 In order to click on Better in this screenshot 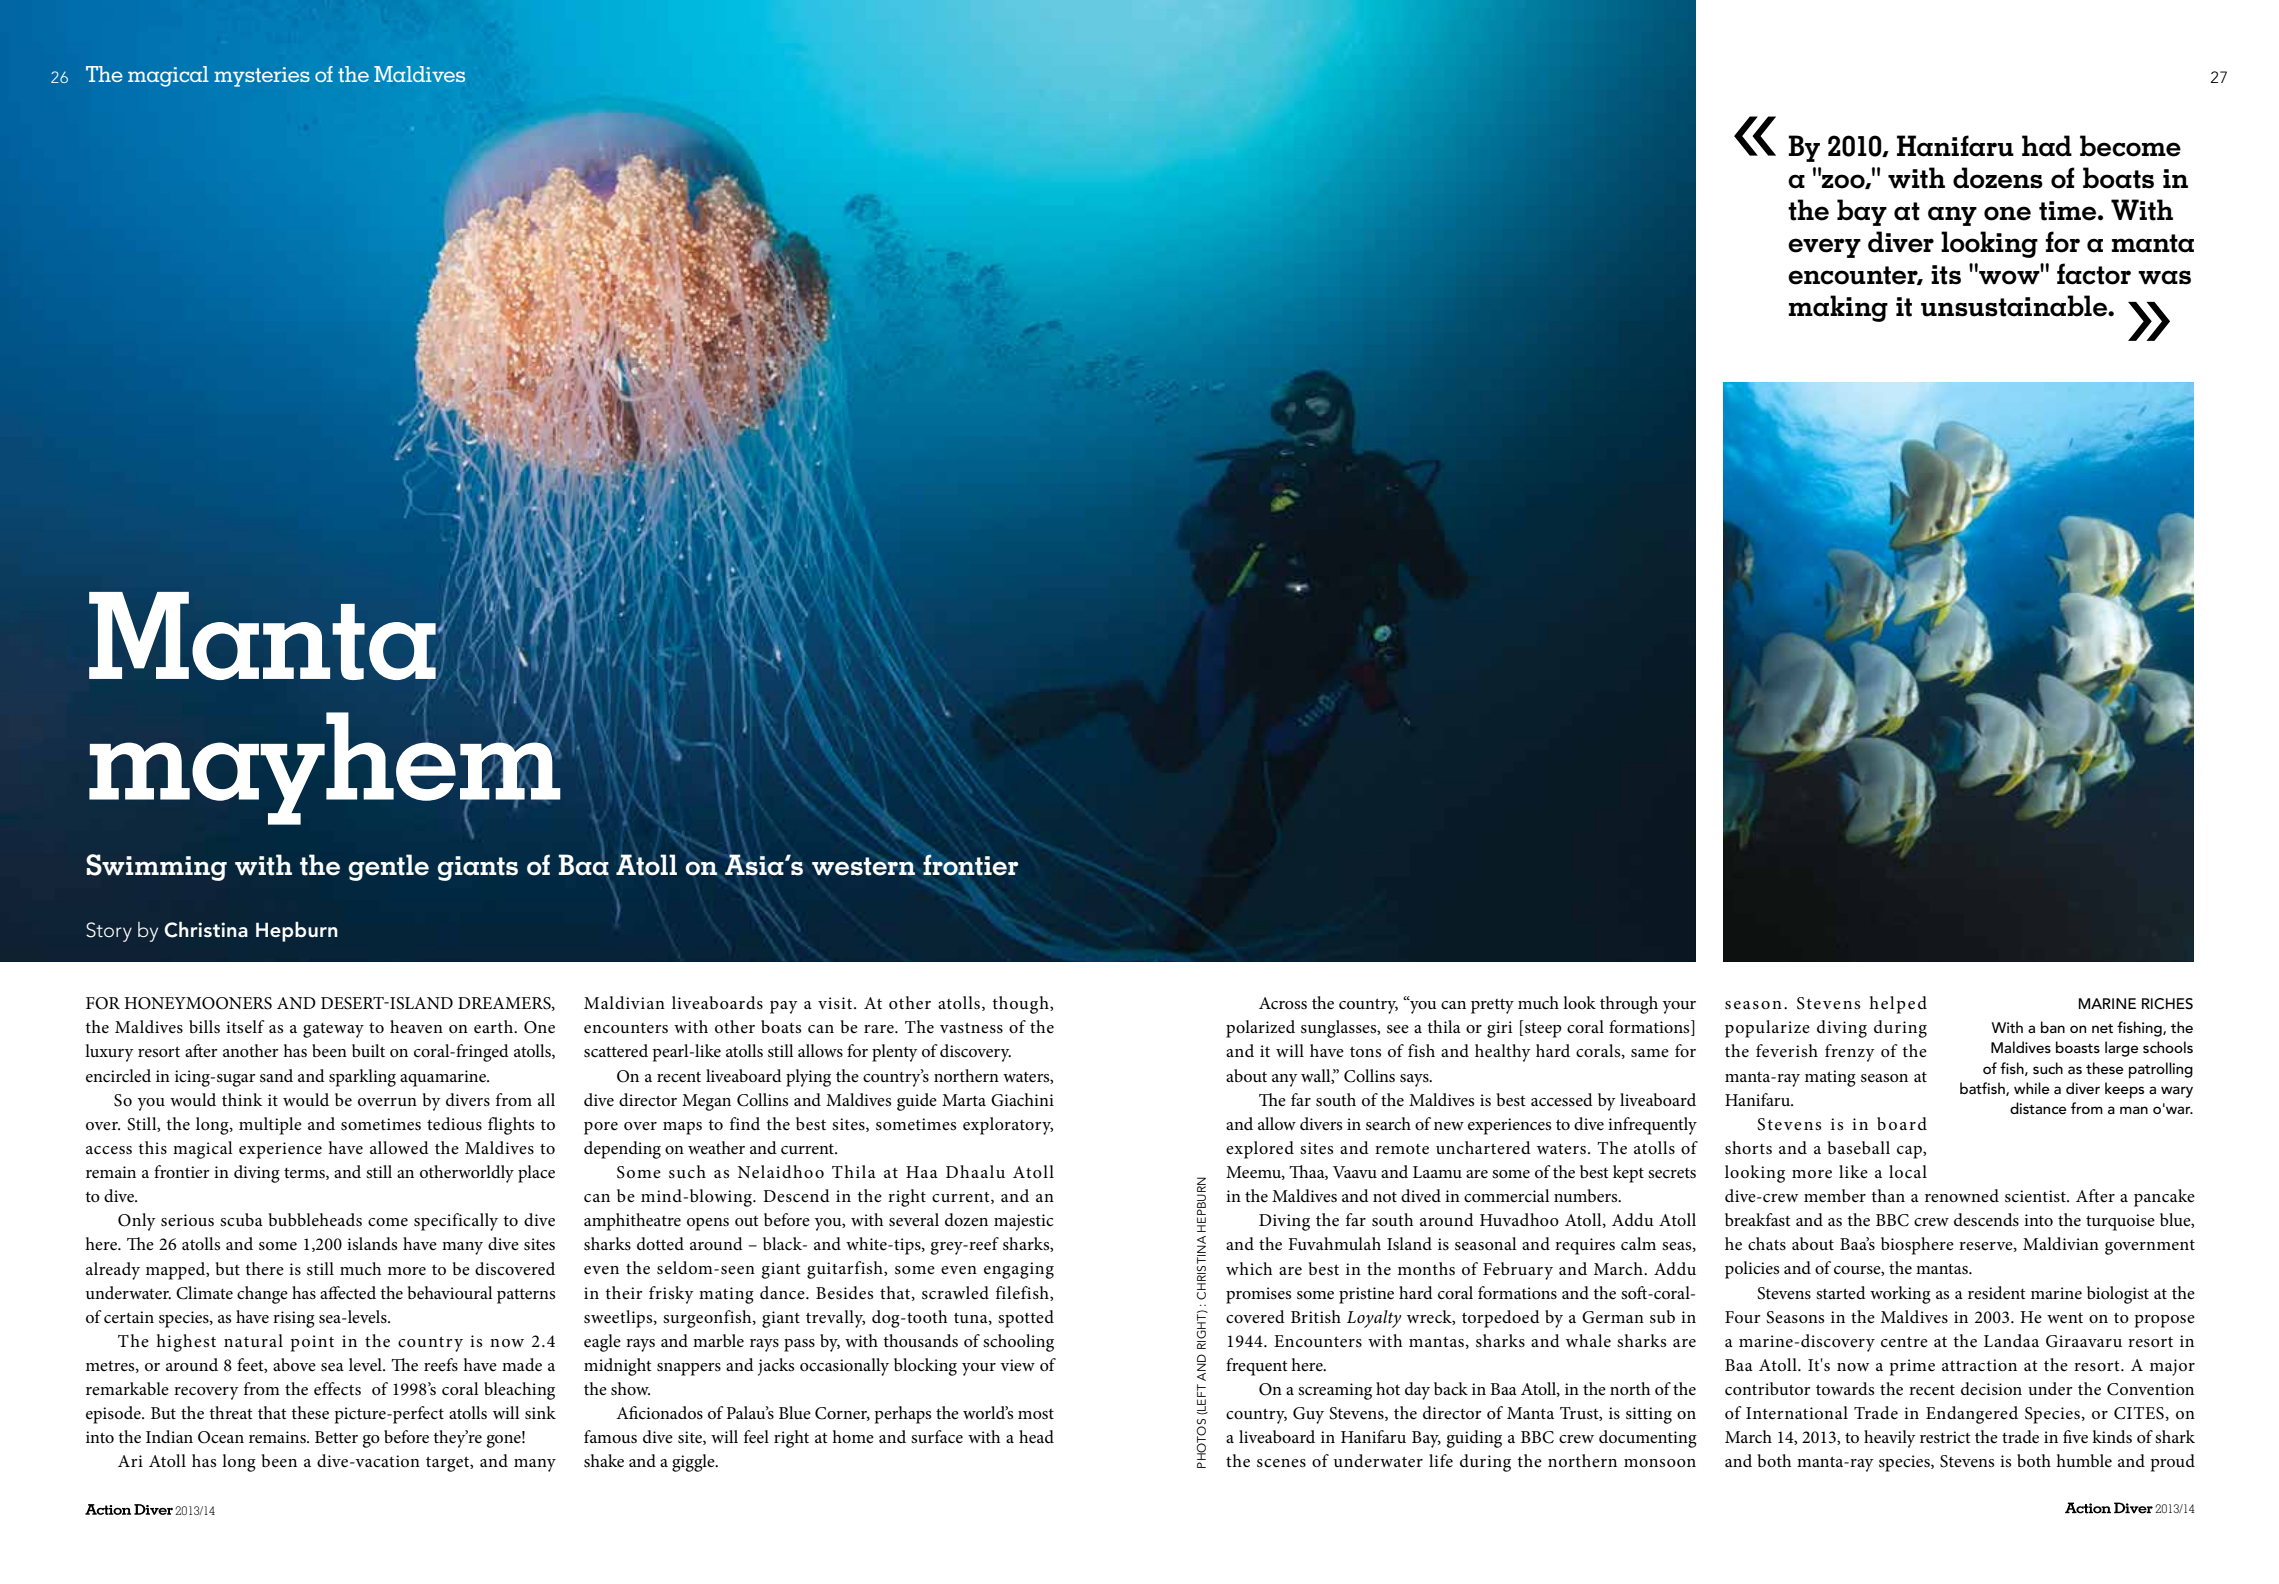, I will do `click(336, 1437)`.
